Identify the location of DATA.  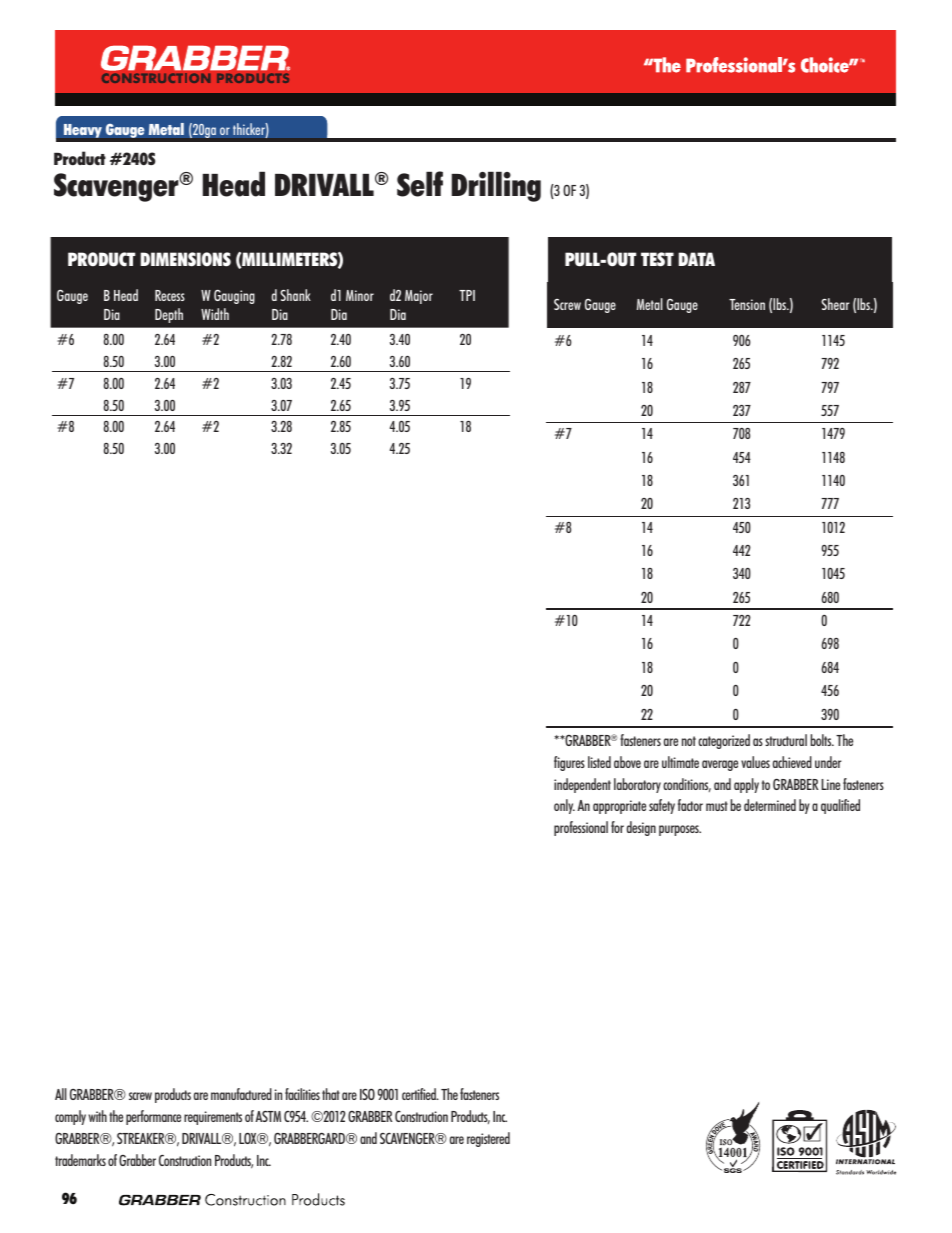
(696, 259).
